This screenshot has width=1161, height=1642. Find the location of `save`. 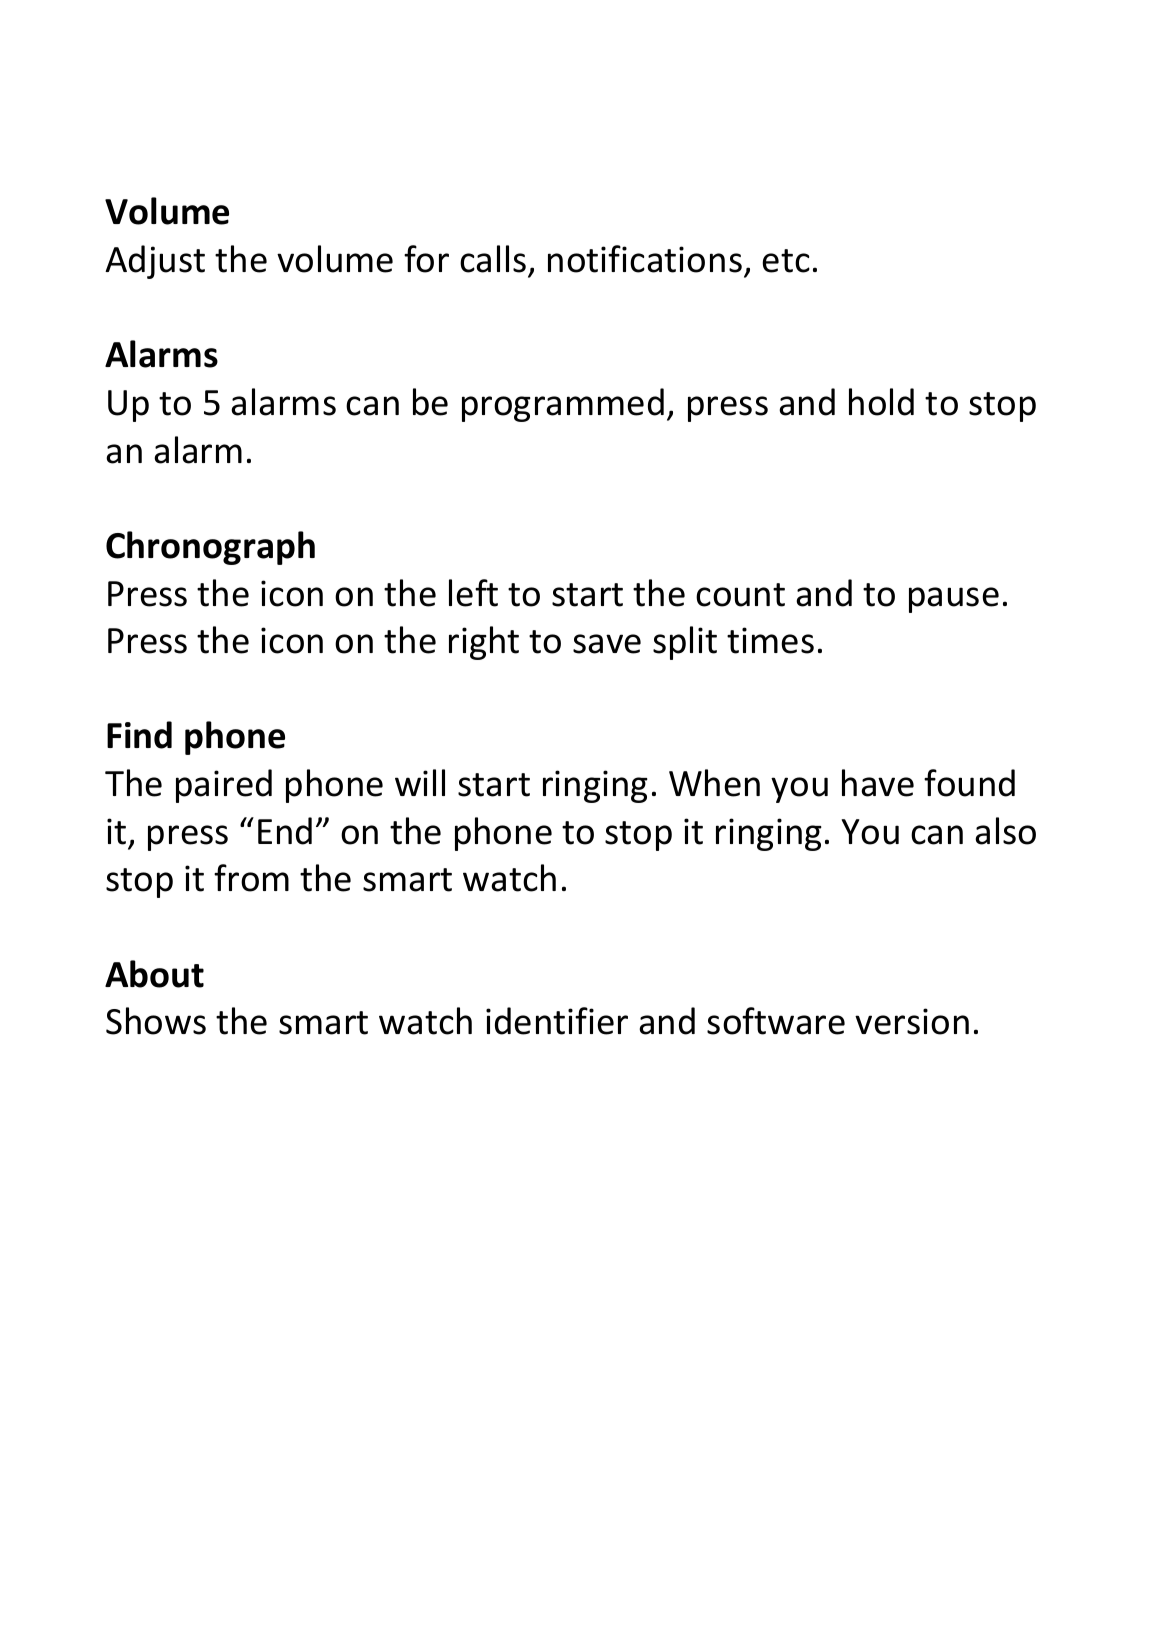

save is located at coordinates (607, 644).
